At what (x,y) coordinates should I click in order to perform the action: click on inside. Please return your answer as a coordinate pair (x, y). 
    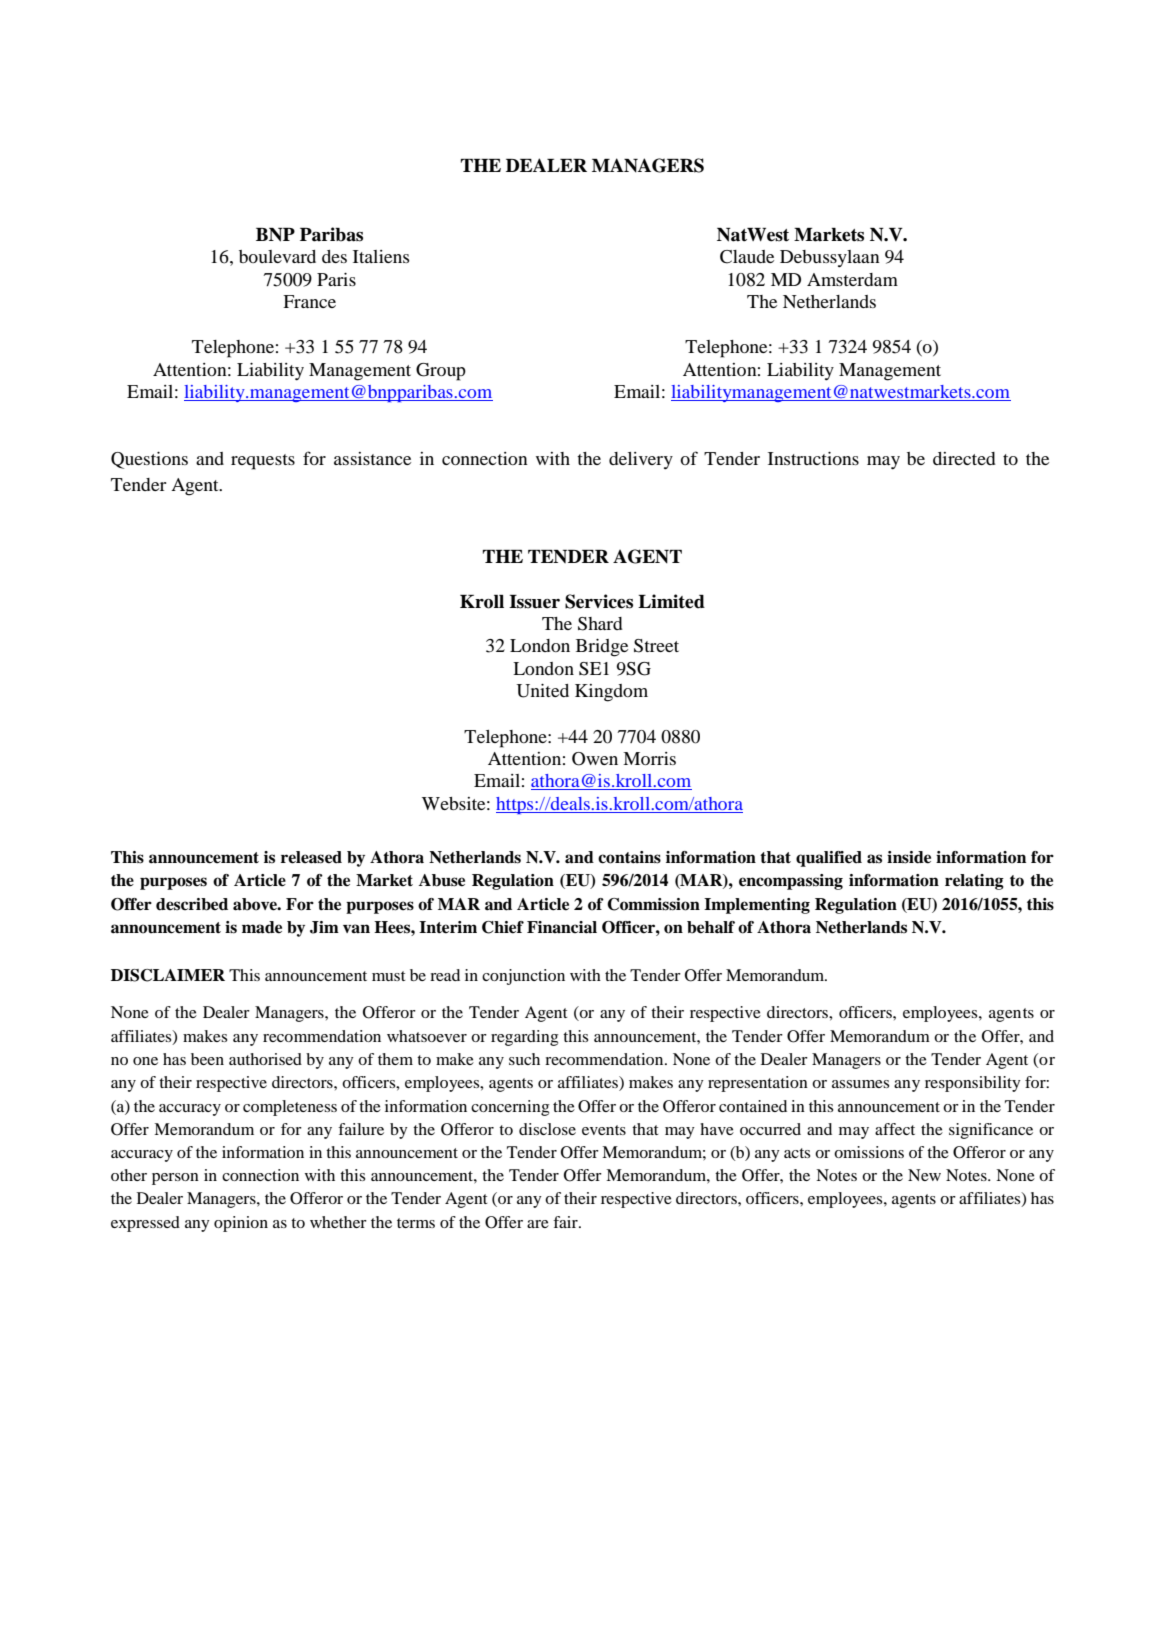
    Looking at the image, I should click on (909, 857).
